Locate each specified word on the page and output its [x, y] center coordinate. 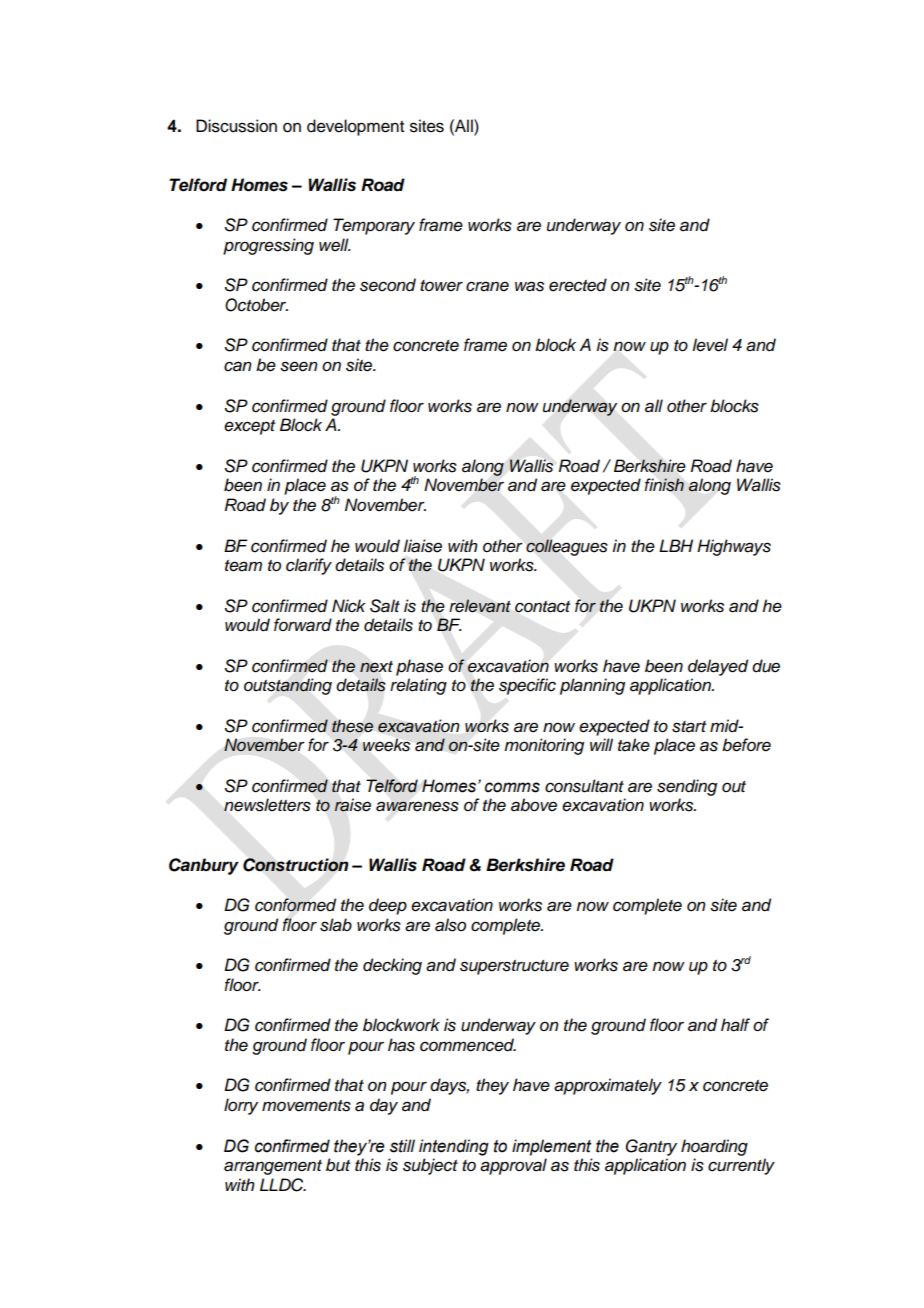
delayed [718, 667]
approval [513, 1166]
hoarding [714, 1147]
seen [299, 366]
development [355, 127]
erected [578, 285]
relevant [480, 606]
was [529, 286]
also [450, 925]
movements [306, 1106]
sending [687, 787]
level [710, 345]
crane [487, 286]
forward [303, 625]
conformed [295, 905]
